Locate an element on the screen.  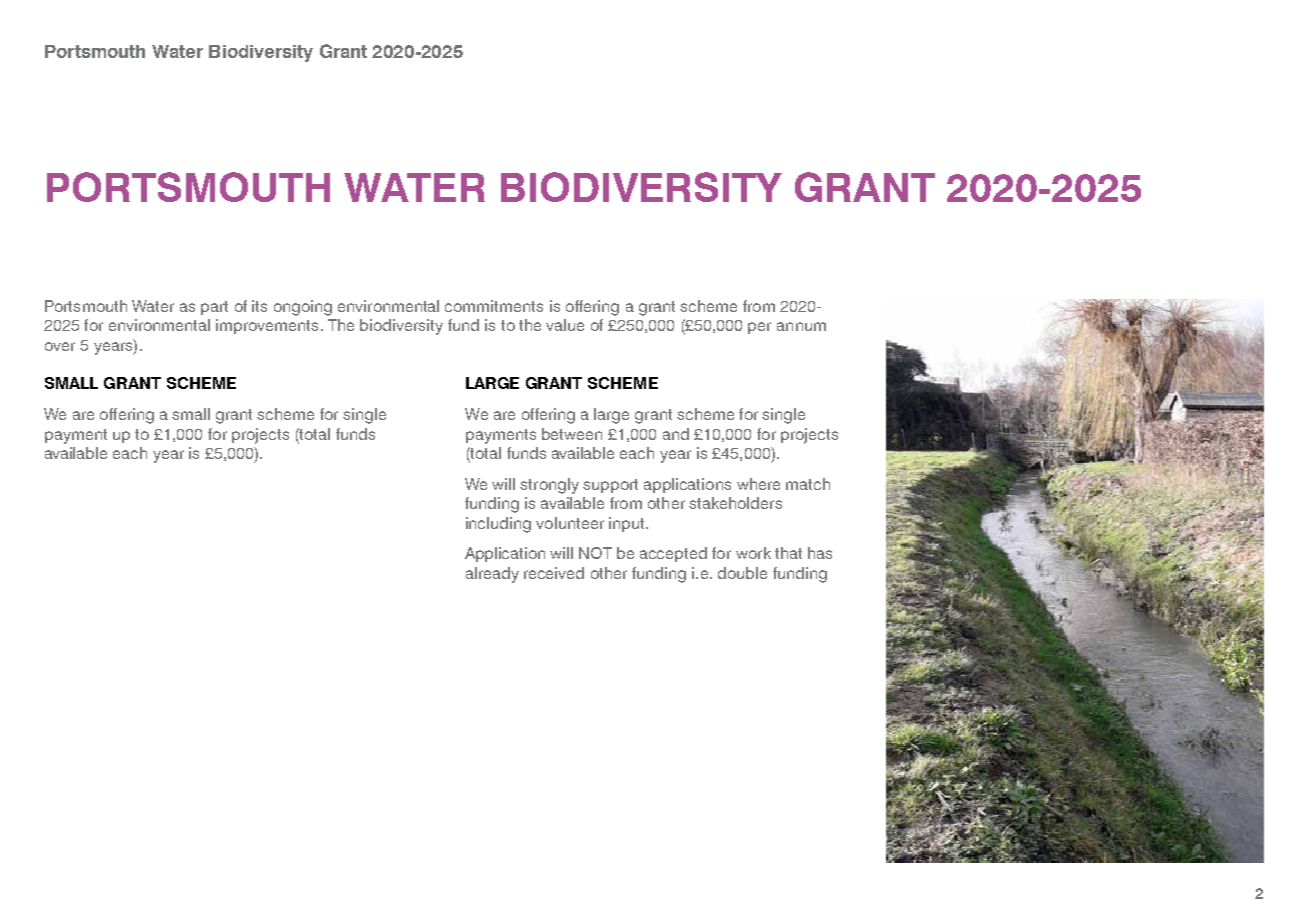
between is located at coordinates (572, 434).
